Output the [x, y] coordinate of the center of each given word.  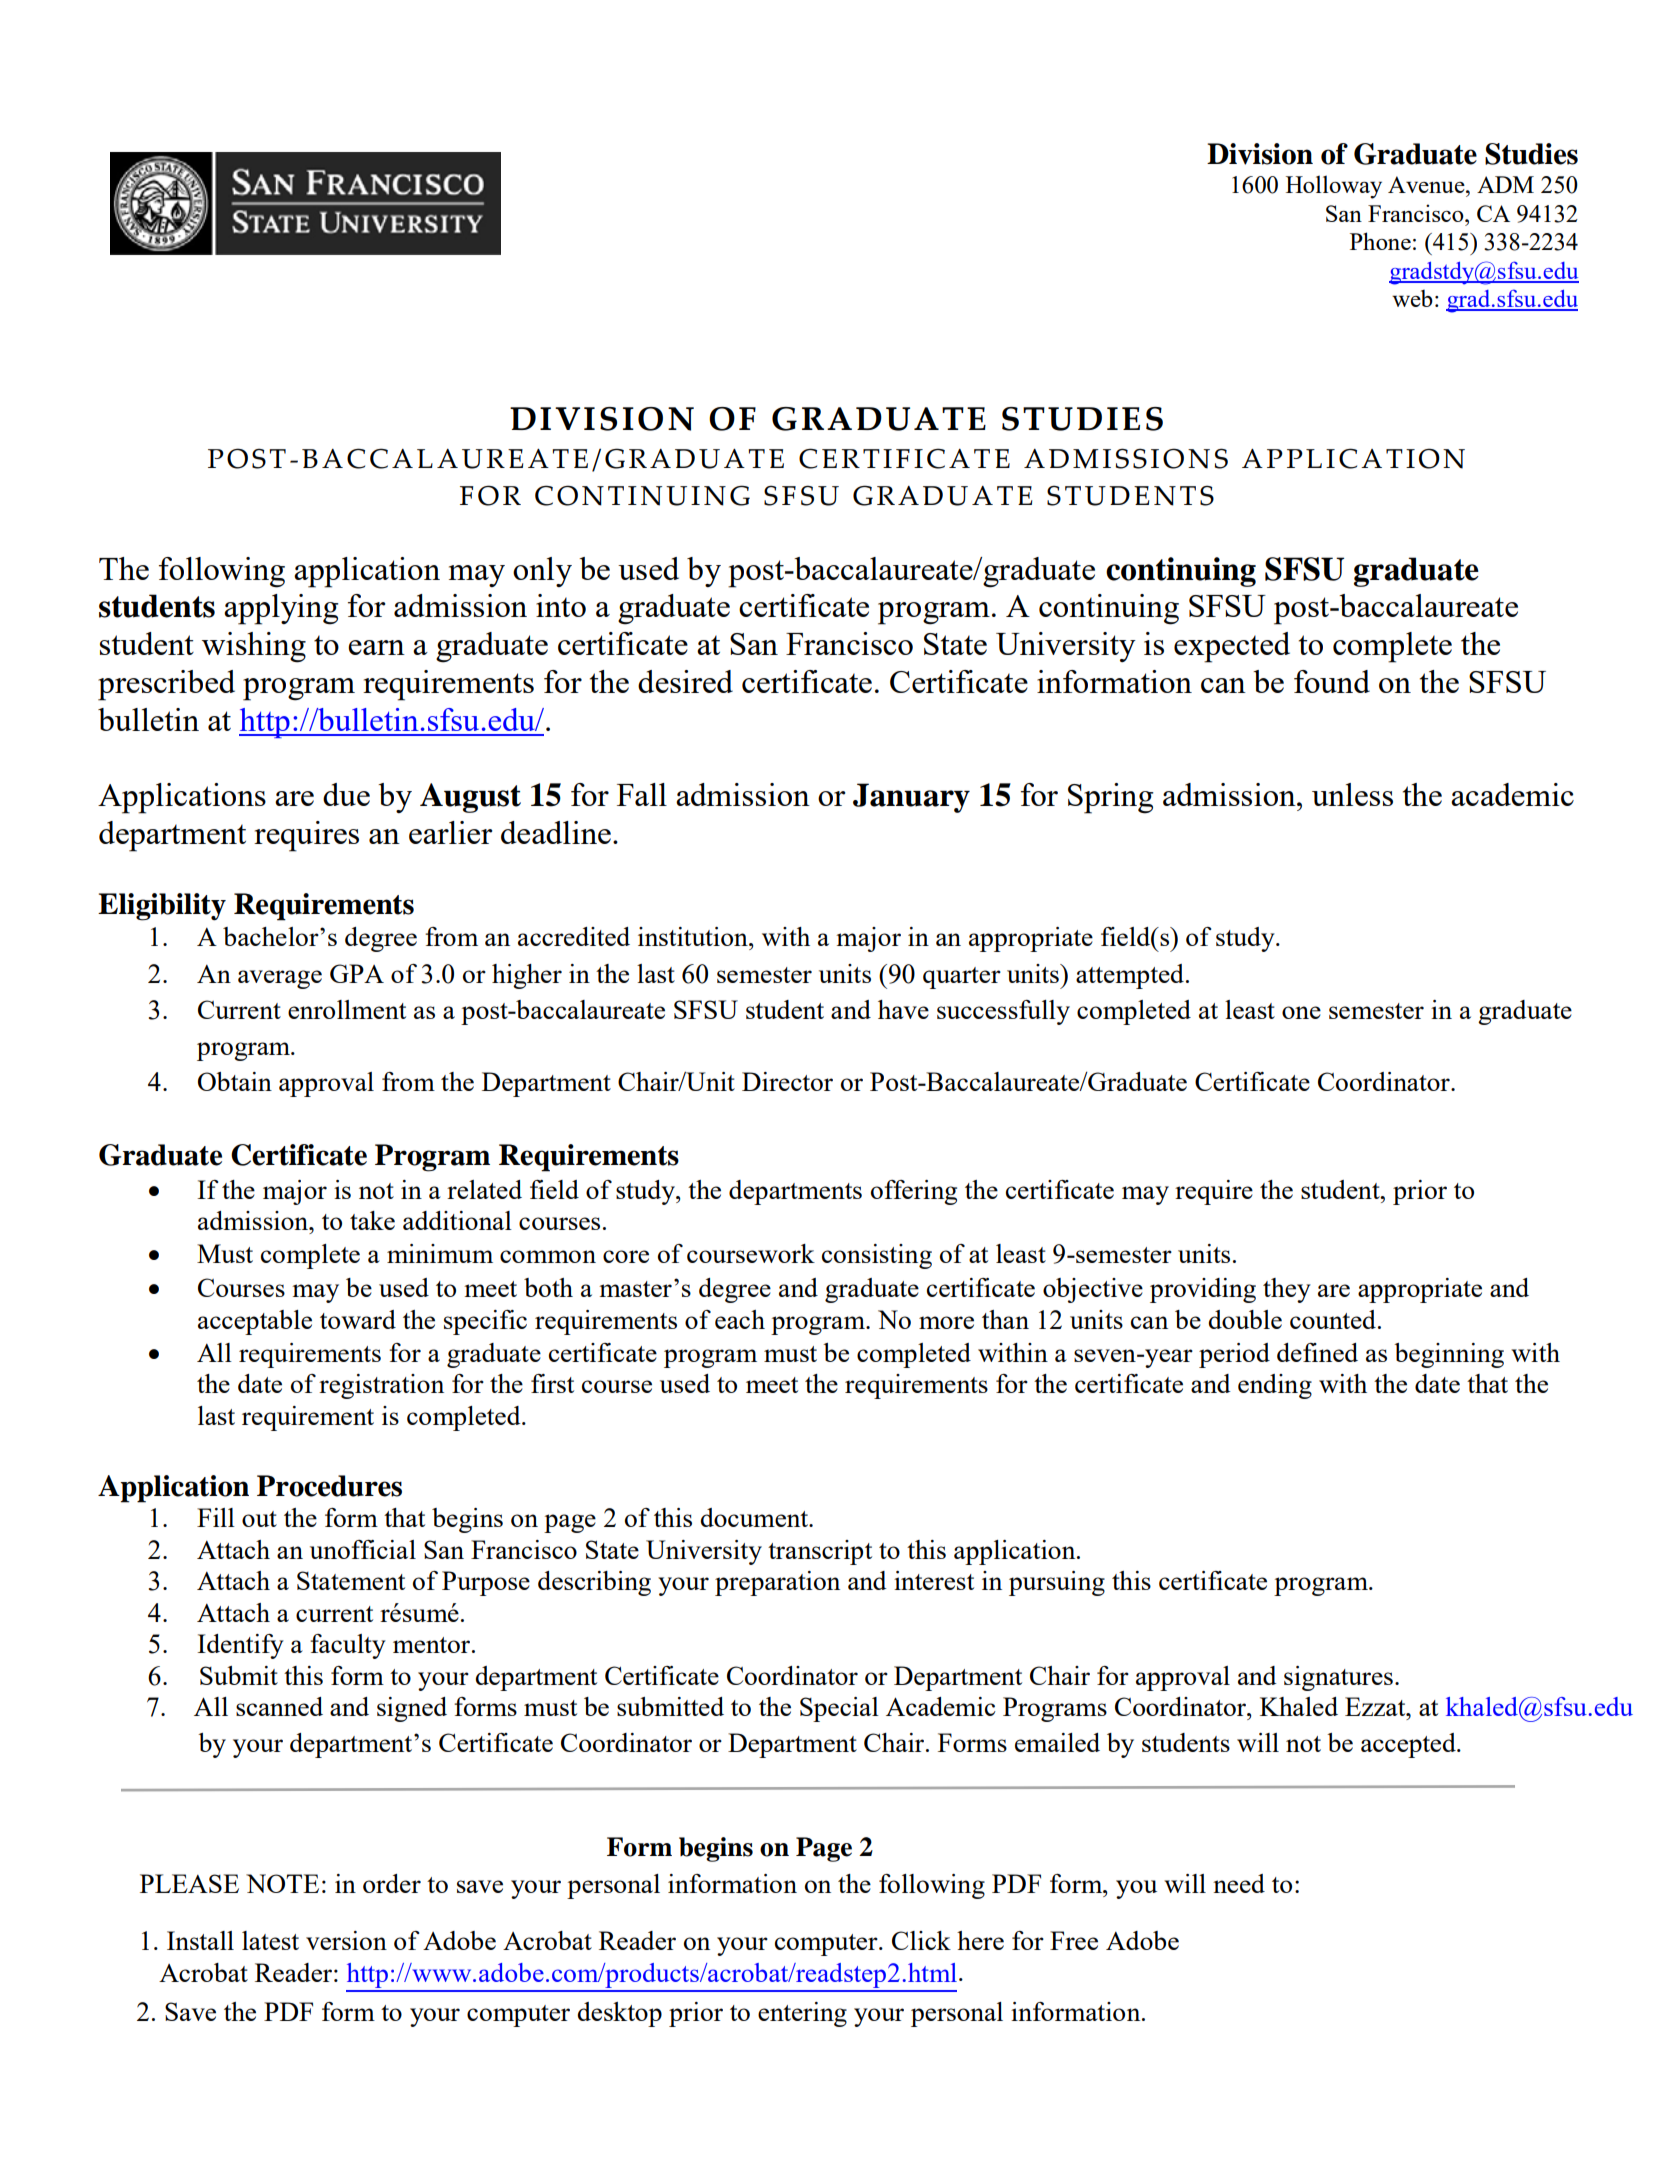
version [346, 1940]
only [542, 572]
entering [802, 2014]
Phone [1380, 241]
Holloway [1334, 187]
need [1239, 1883]
